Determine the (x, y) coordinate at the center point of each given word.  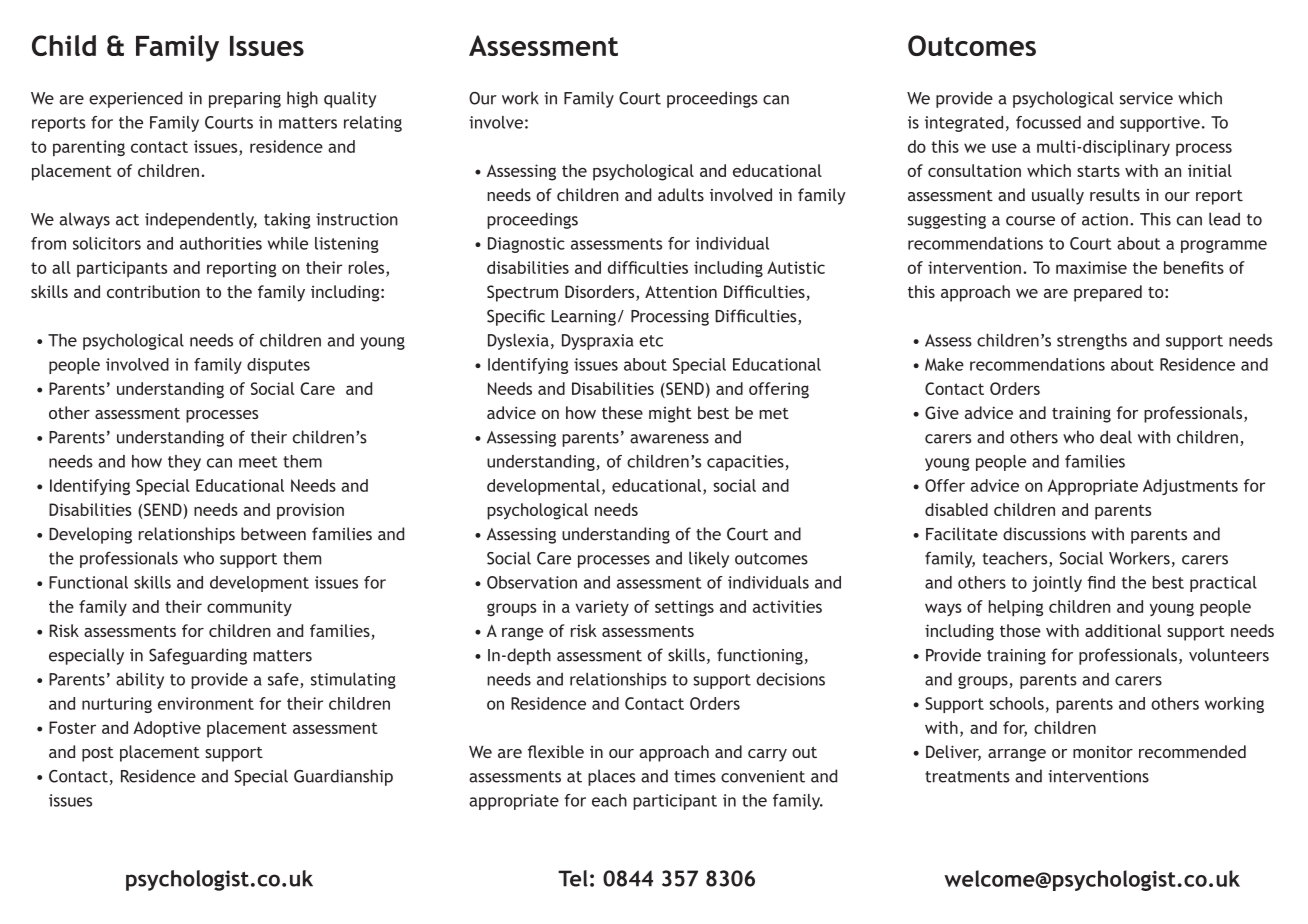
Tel (573, 878)
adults (681, 194)
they (184, 463)
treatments (967, 777)
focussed (1048, 122)
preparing (245, 100)
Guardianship (343, 777)
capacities (745, 463)
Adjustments (1190, 487)
